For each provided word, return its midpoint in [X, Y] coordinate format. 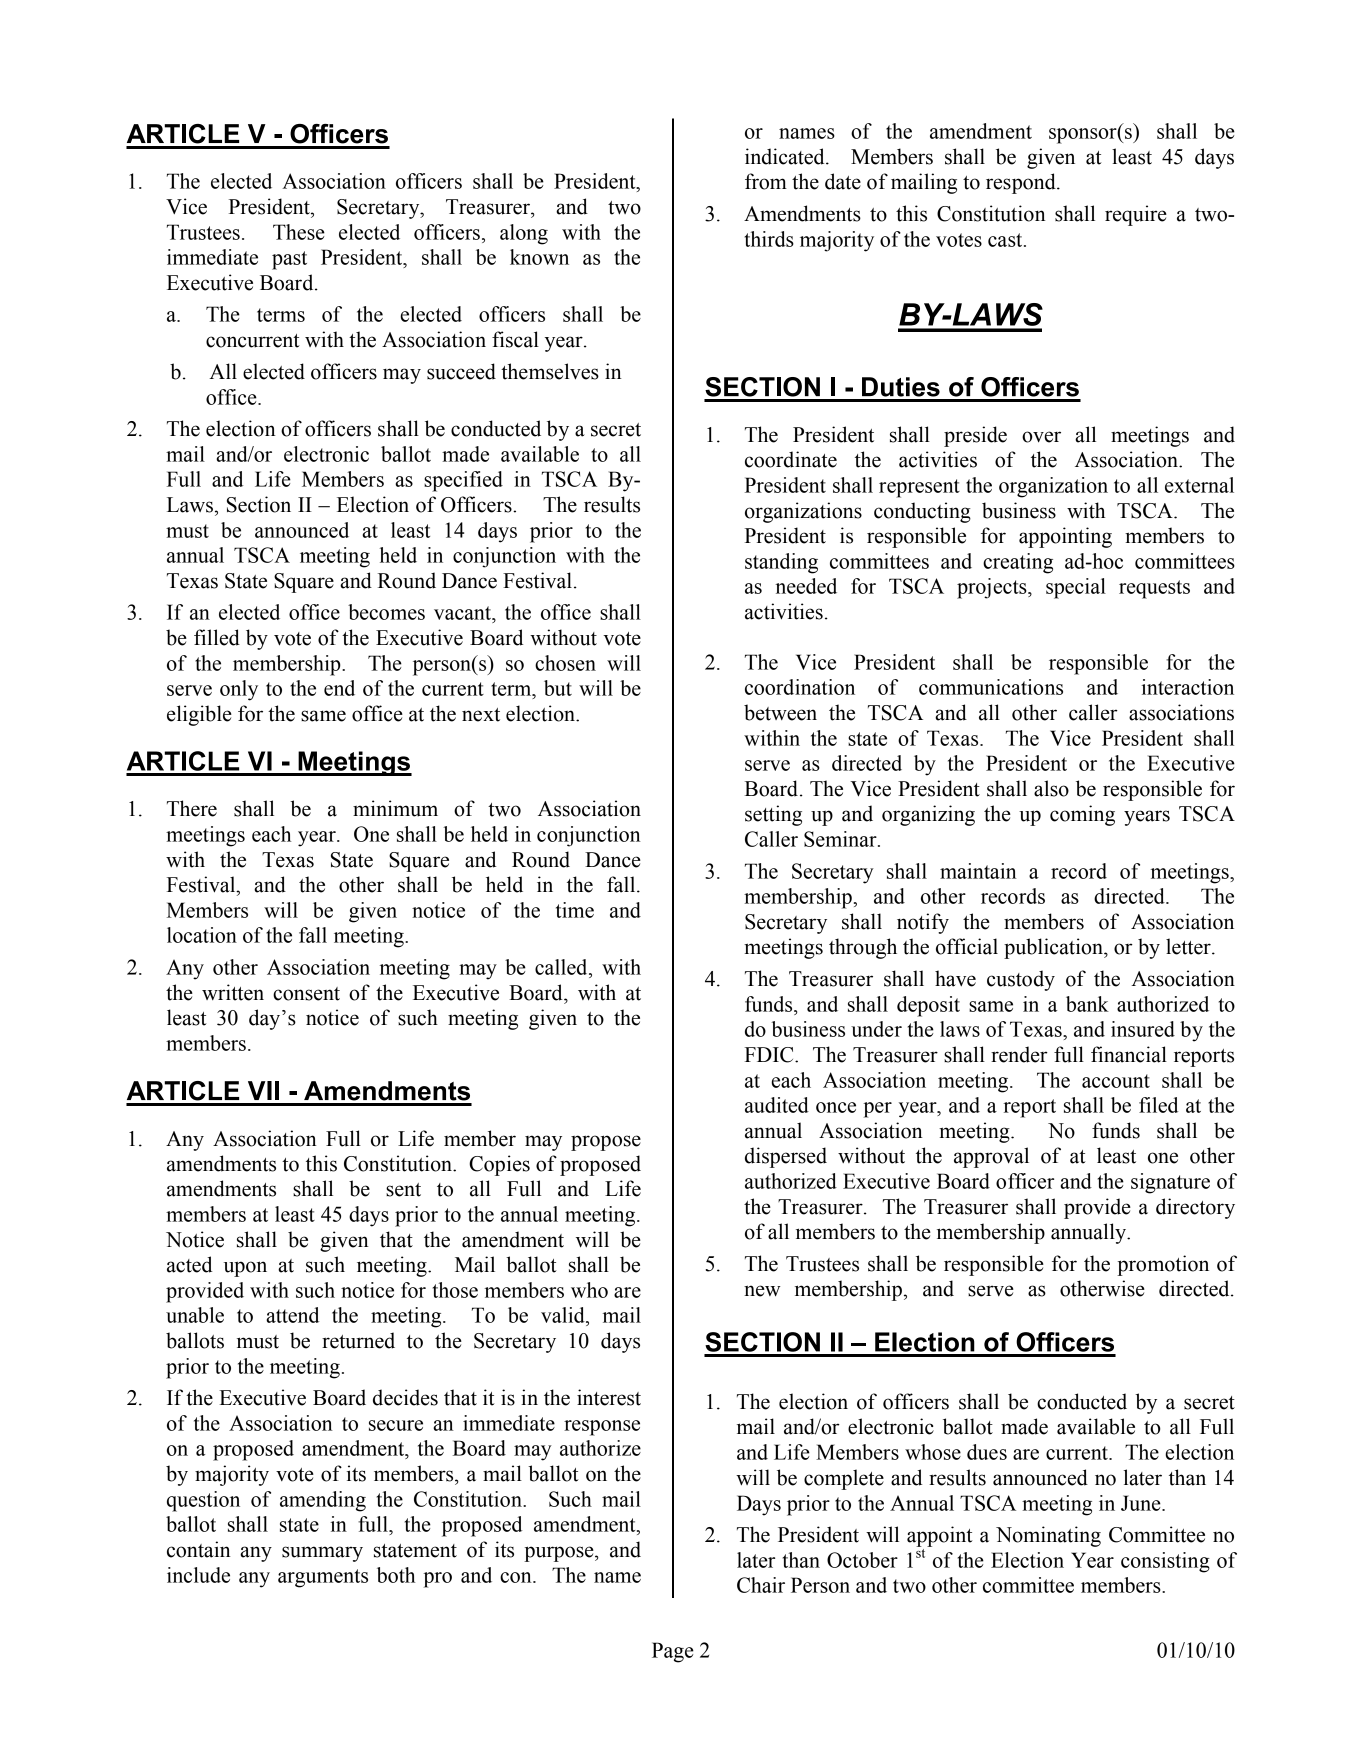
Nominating [1048, 1536]
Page [673, 1652]
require [1136, 215]
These [299, 232]
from [766, 181]
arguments [323, 1578]
